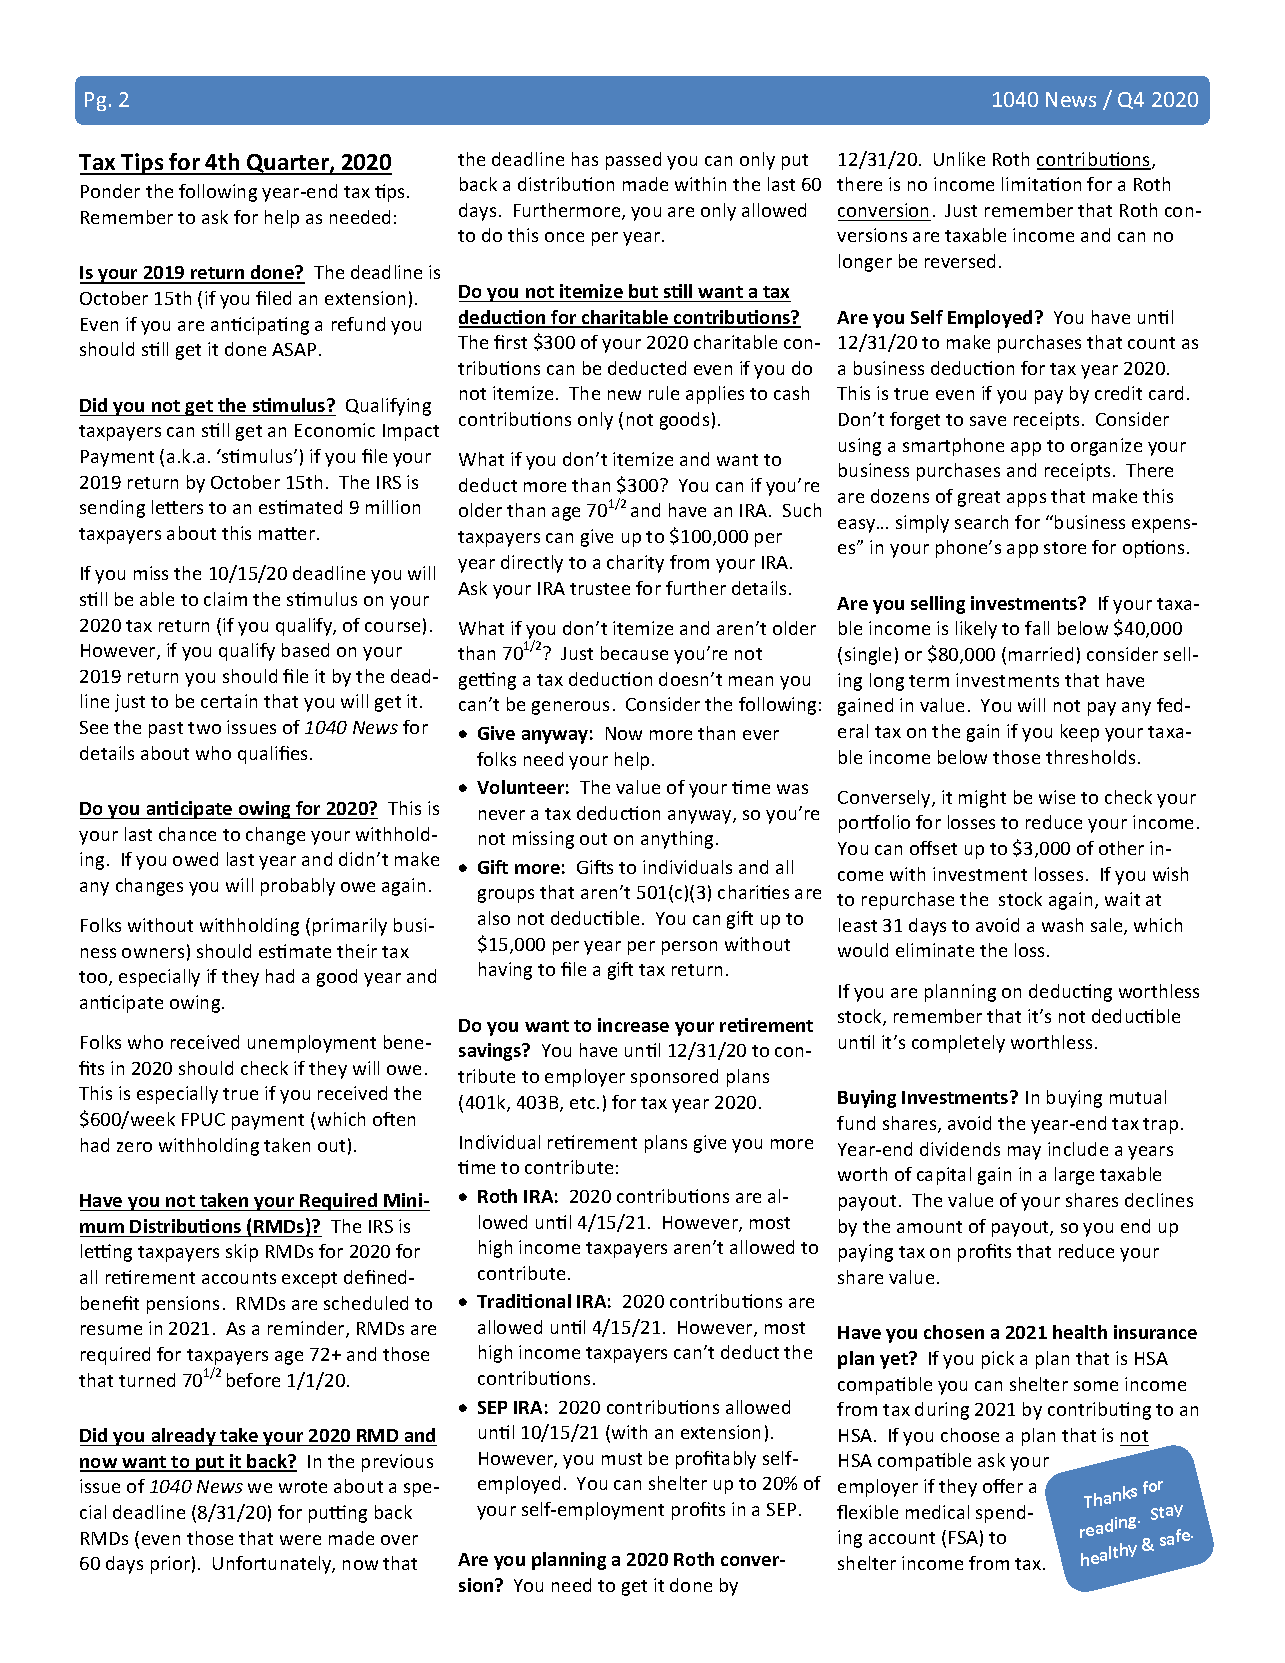 Image resolution: width=1285 pixels, height=1663 pixels. What do you see at coordinates (134, 1147) in the screenshot?
I see `zero` at bounding box center [134, 1147].
